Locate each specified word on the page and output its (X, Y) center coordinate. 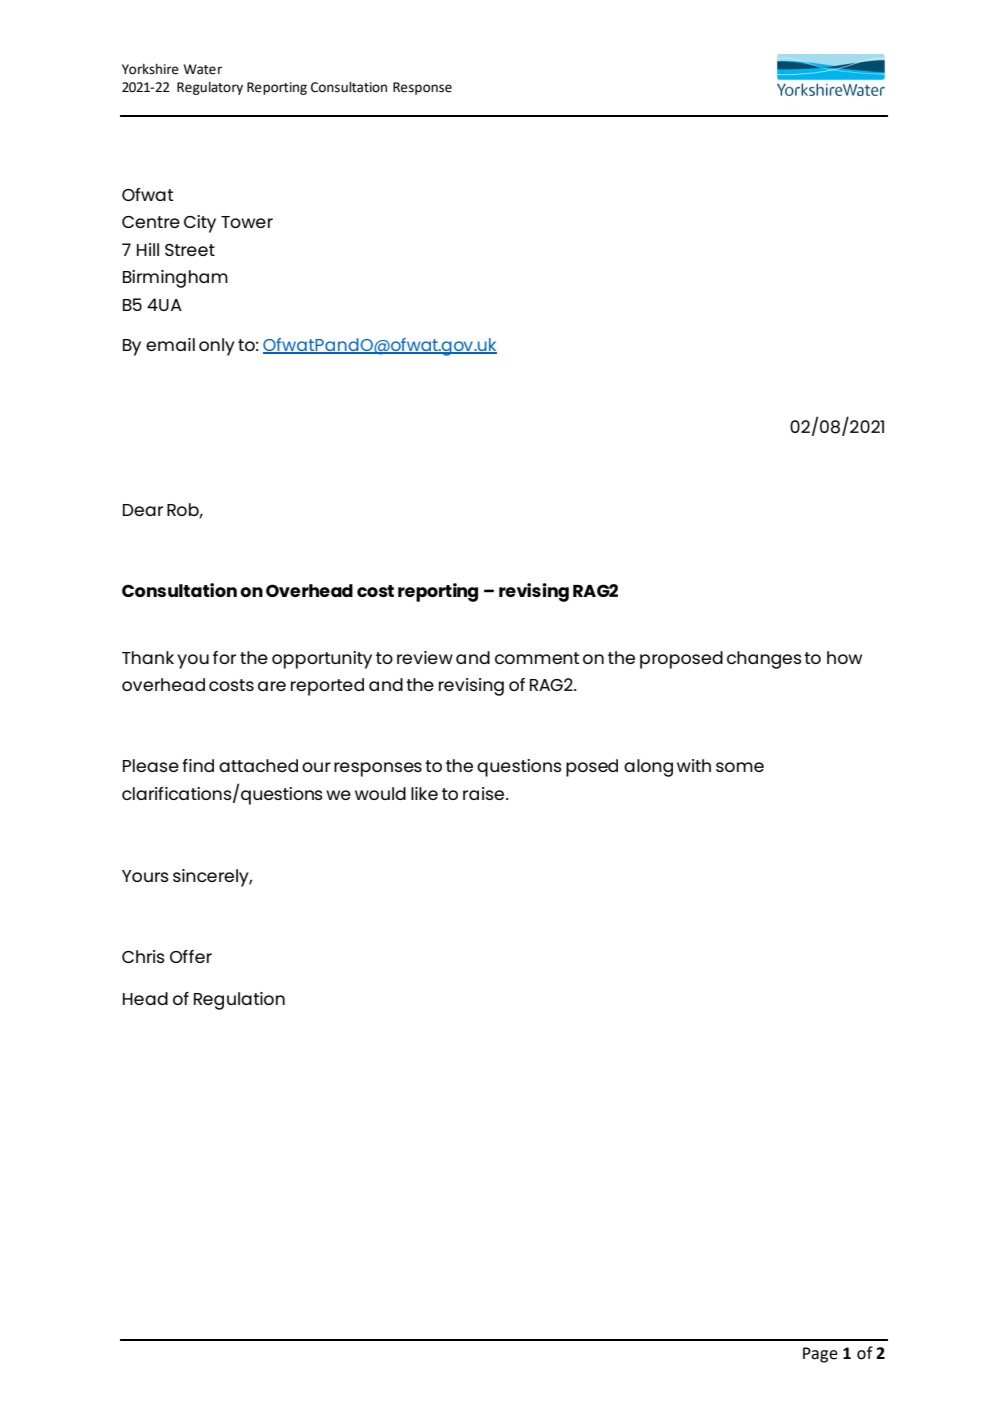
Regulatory (210, 88)
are (272, 686)
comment (537, 658)
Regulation (239, 1001)
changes (764, 660)
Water (203, 69)
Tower (247, 222)
